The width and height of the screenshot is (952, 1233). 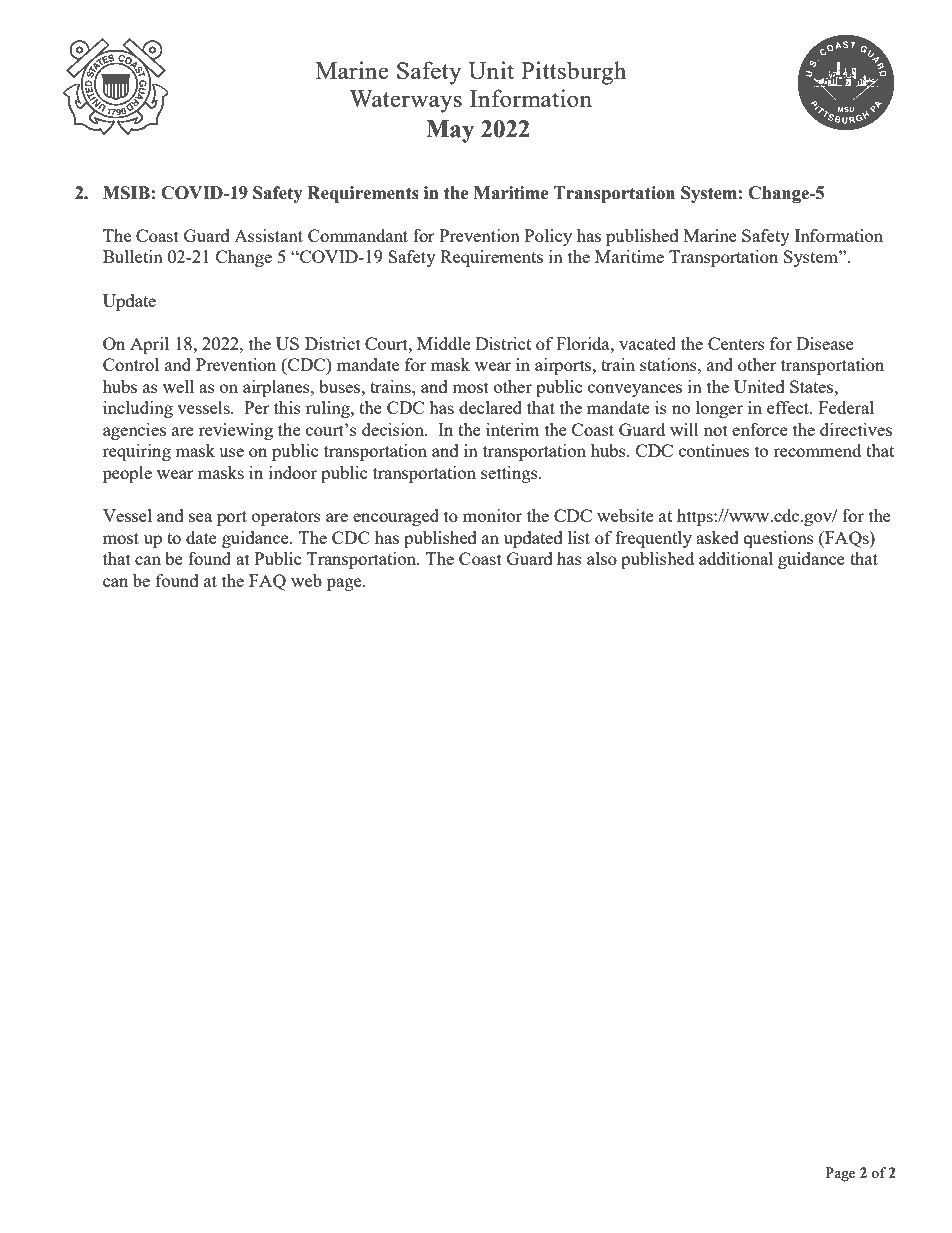 I want to click on operators, so click(x=286, y=518).
